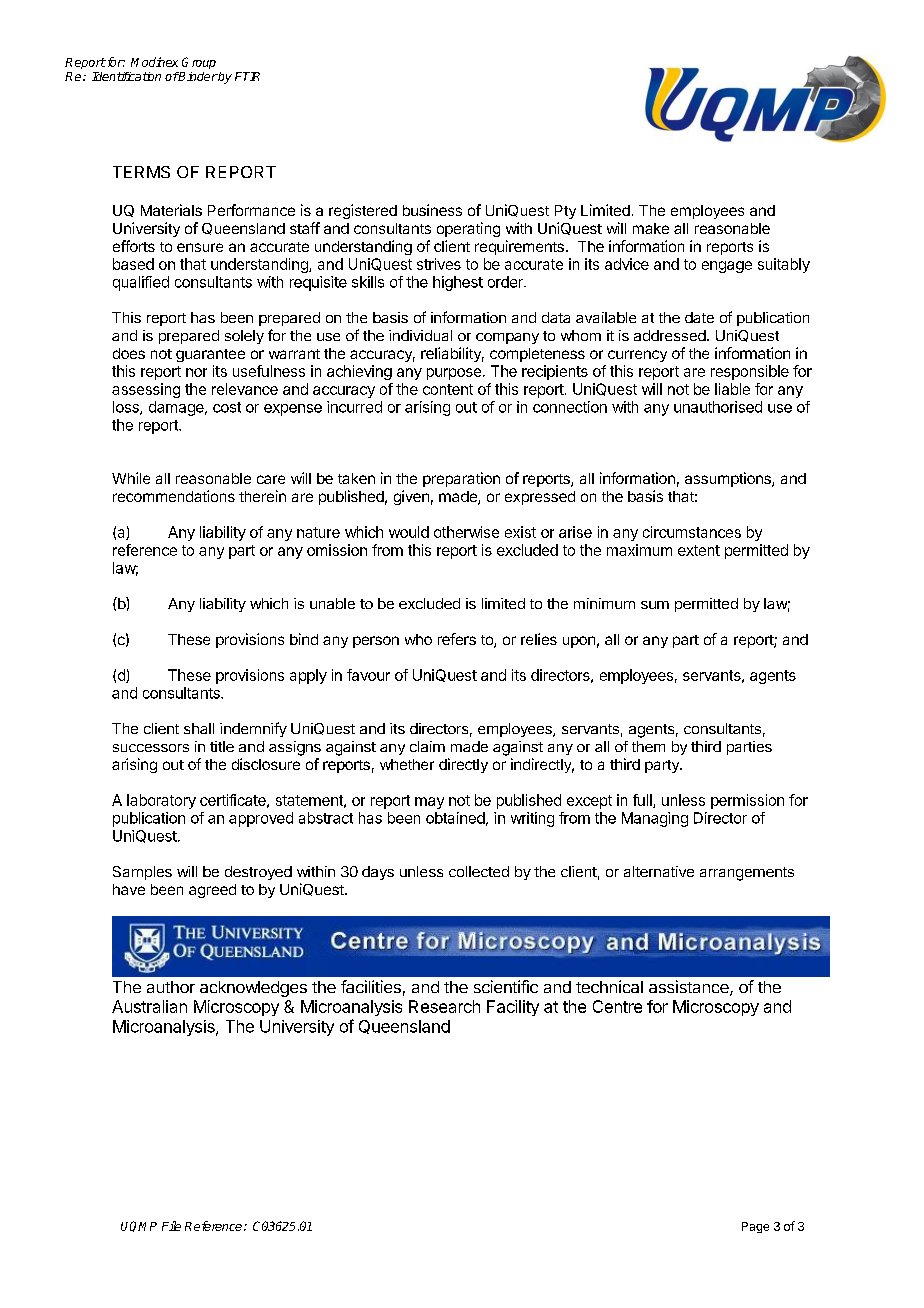 This image has height=1308, width=924. What do you see at coordinates (458, 283) in the image?
I see `highest` at bounding box center [458, 283].
